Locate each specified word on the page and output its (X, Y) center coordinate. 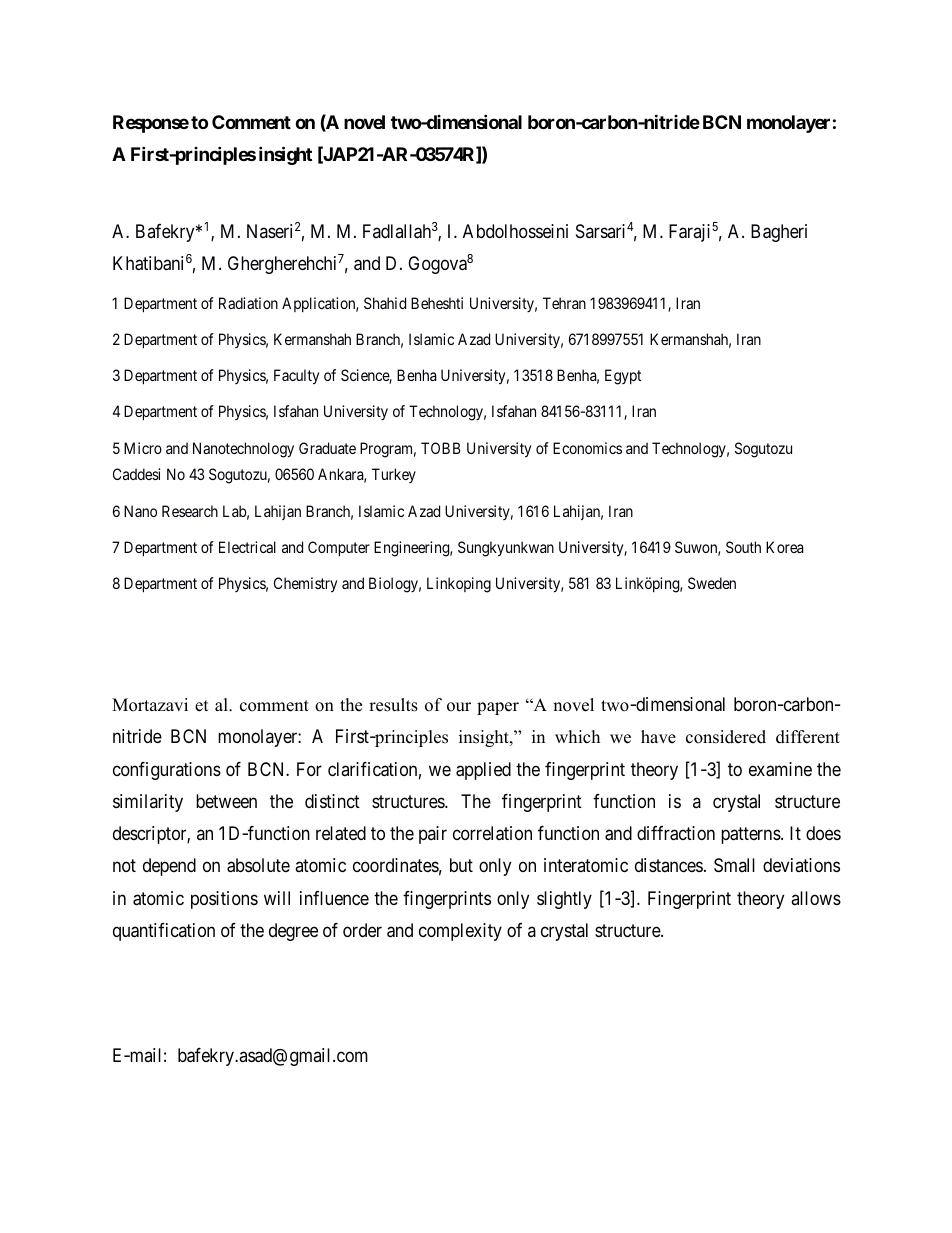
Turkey (394, 475)
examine (780, 769)
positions (224, 900)
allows (816, 898)
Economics (587, 448)
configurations (167, 771)
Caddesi (136, 474)
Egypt (623, 377)
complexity (460, 932)
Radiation (248, 303)
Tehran (564, 303)
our (459, 707)
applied (483, 771)
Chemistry (305, 585)
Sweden (712, 583)
